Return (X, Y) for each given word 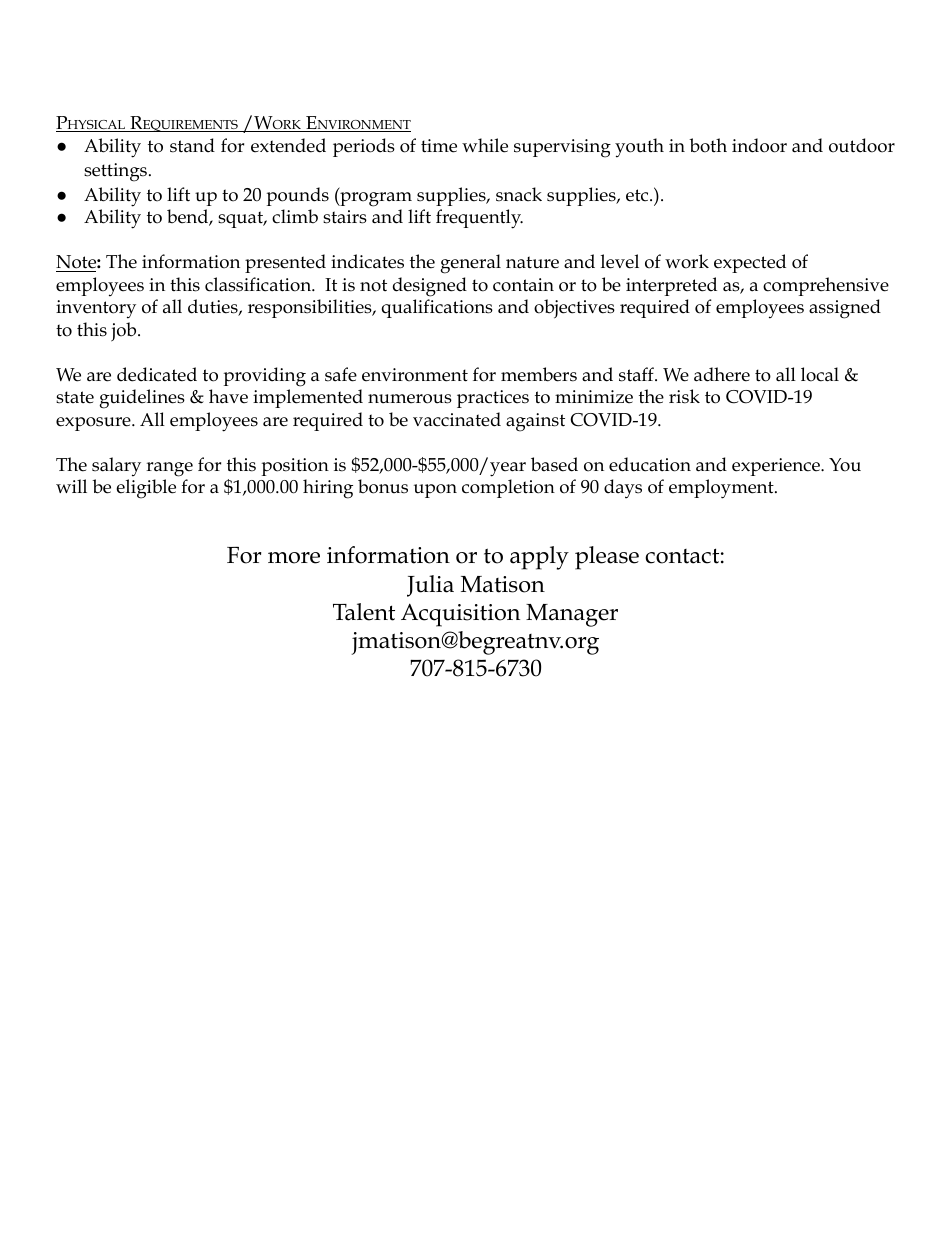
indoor (759, 145)
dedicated (157, 374)
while (485, 145)
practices (493, 399)
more (294, 558)
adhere (722, 374)
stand (192, 145)
